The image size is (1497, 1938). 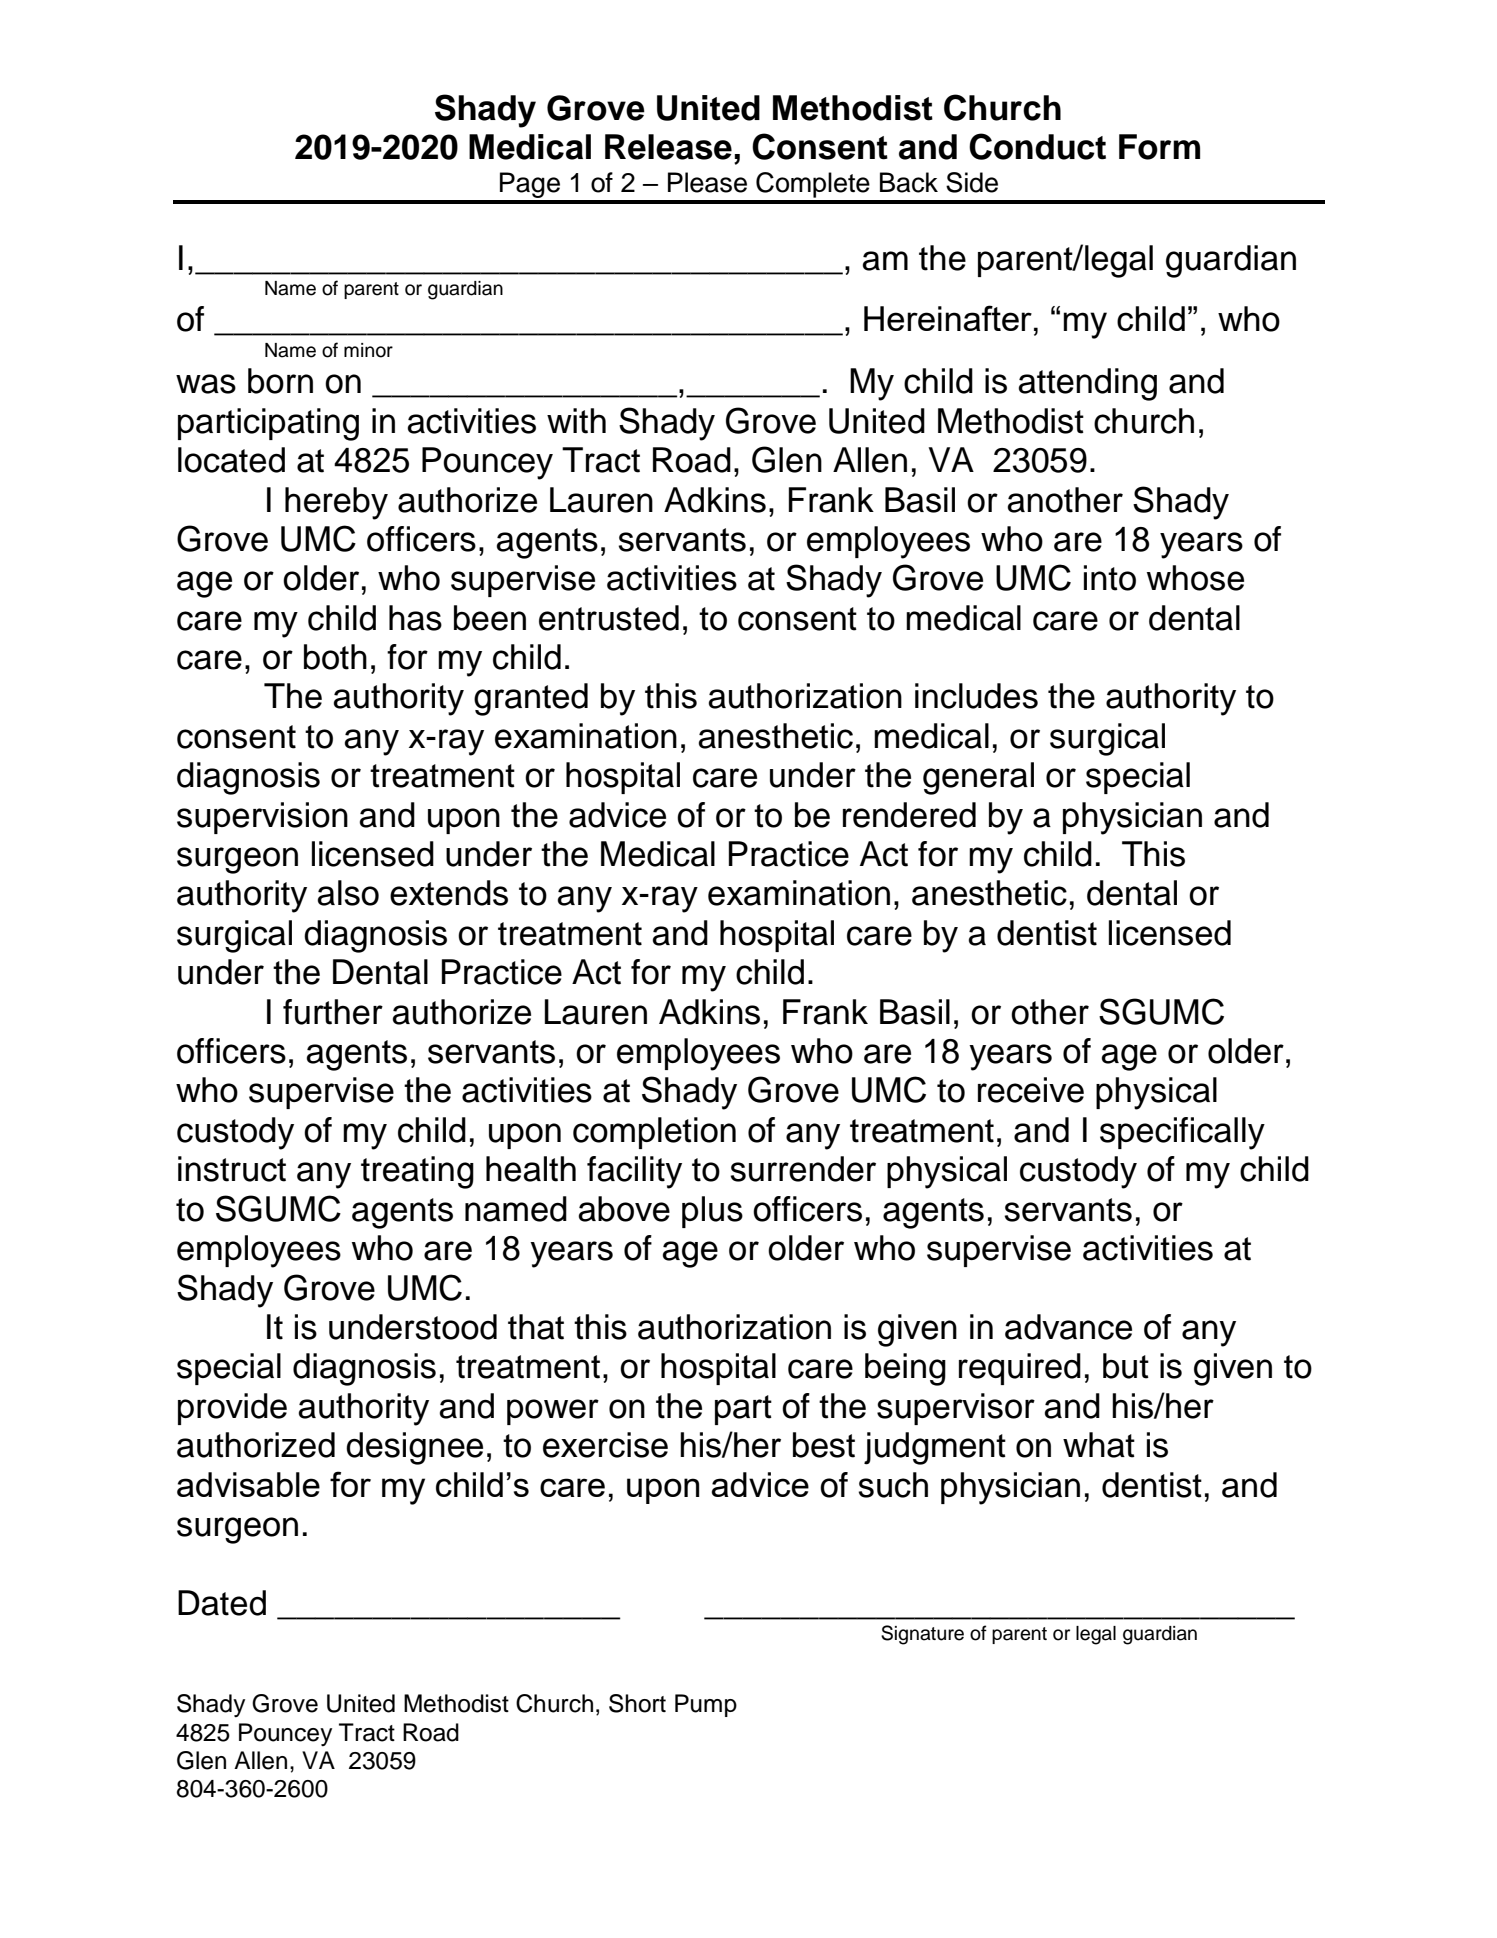 What do you see at coordinates (232, 1169) in the page?
I see `instruct` at bounding box center [232, 1169].
